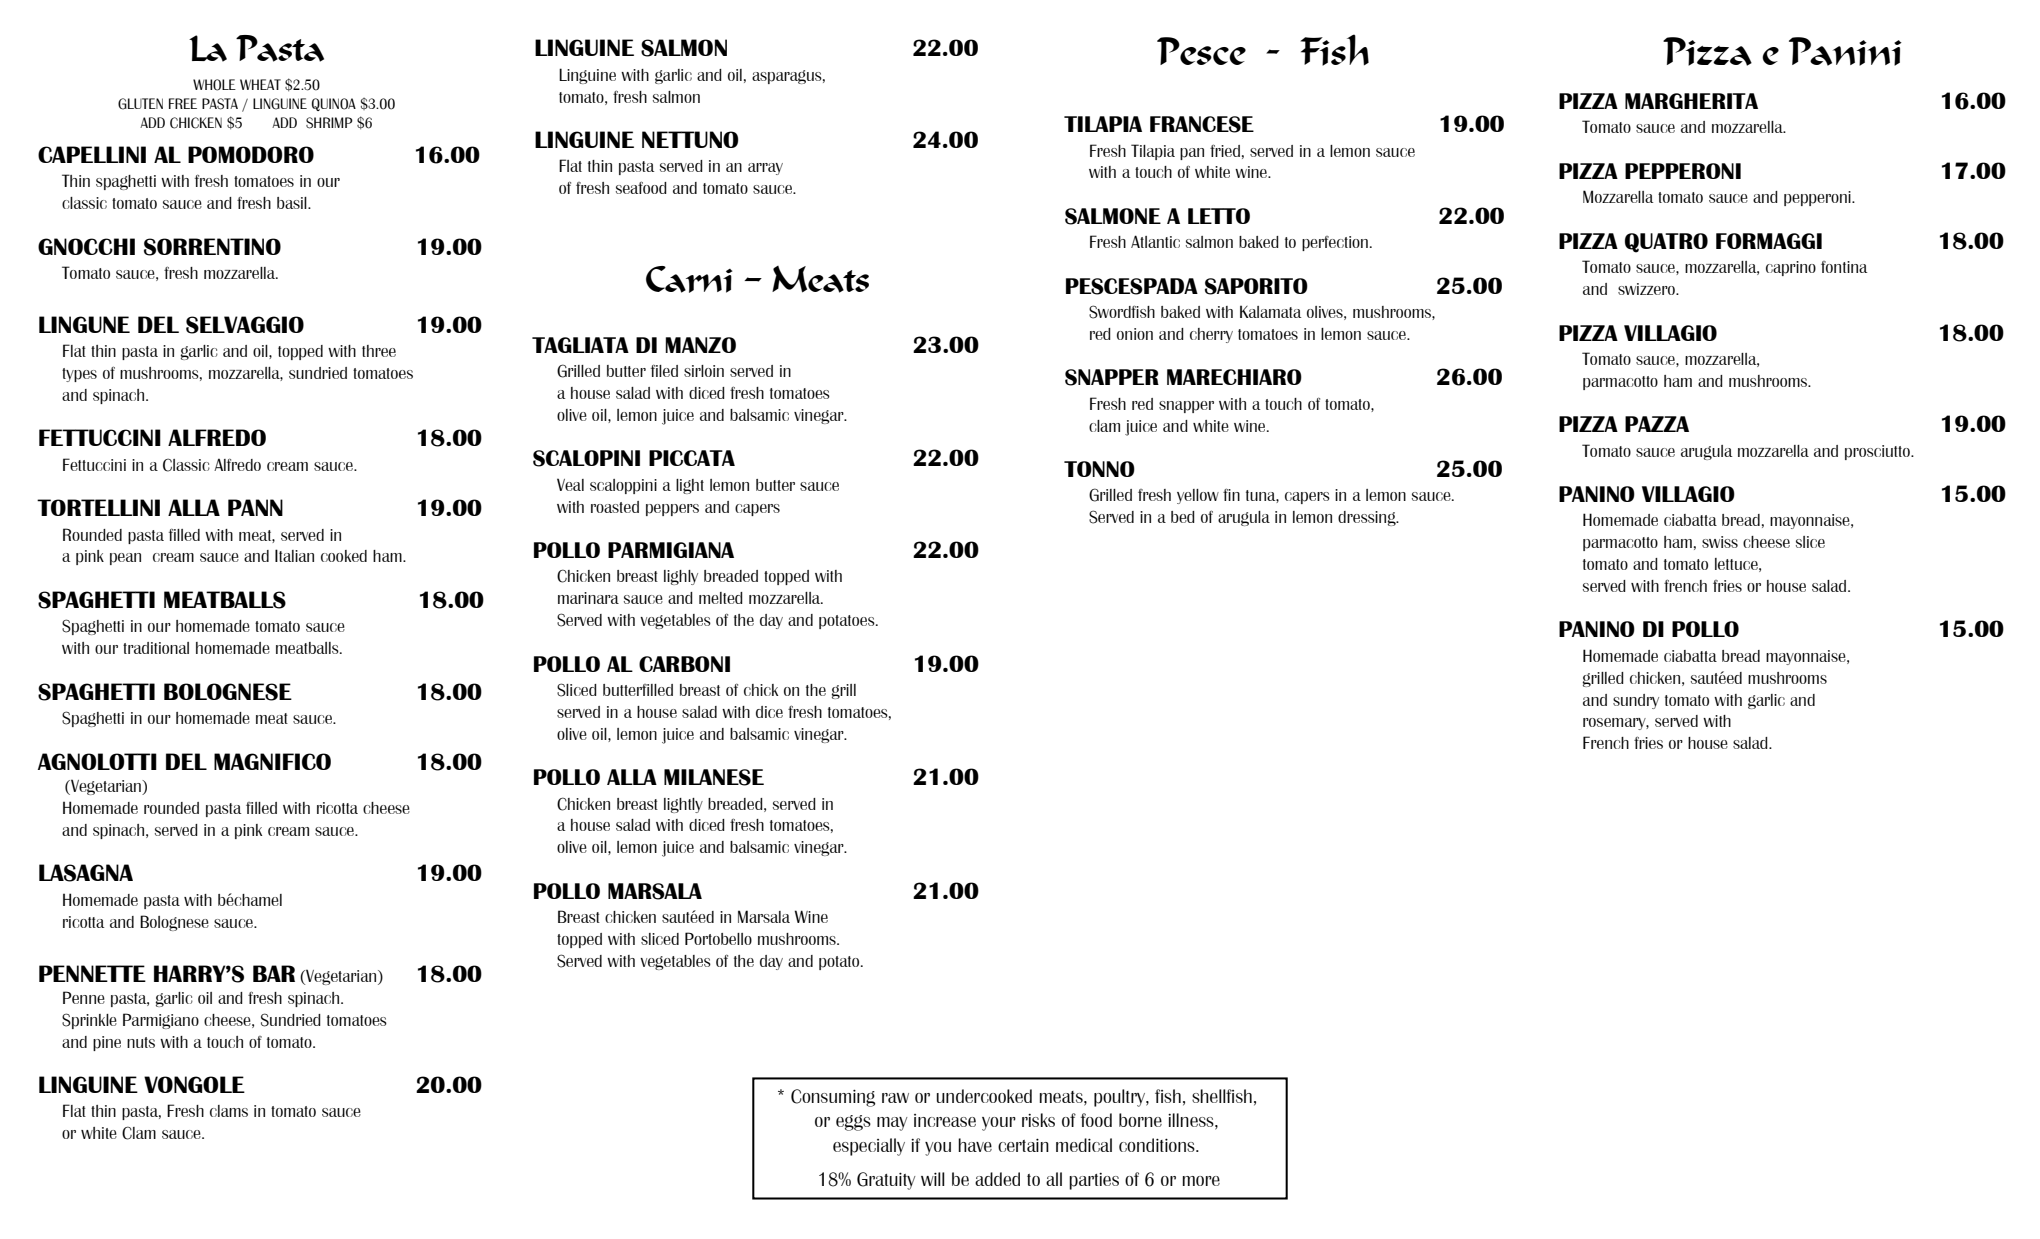 The height and width of the screenshot is (1239, 2040). Describe the element at coordinates (1691, 101) in the screenshot. I see `MARGHERITA` at that location.
